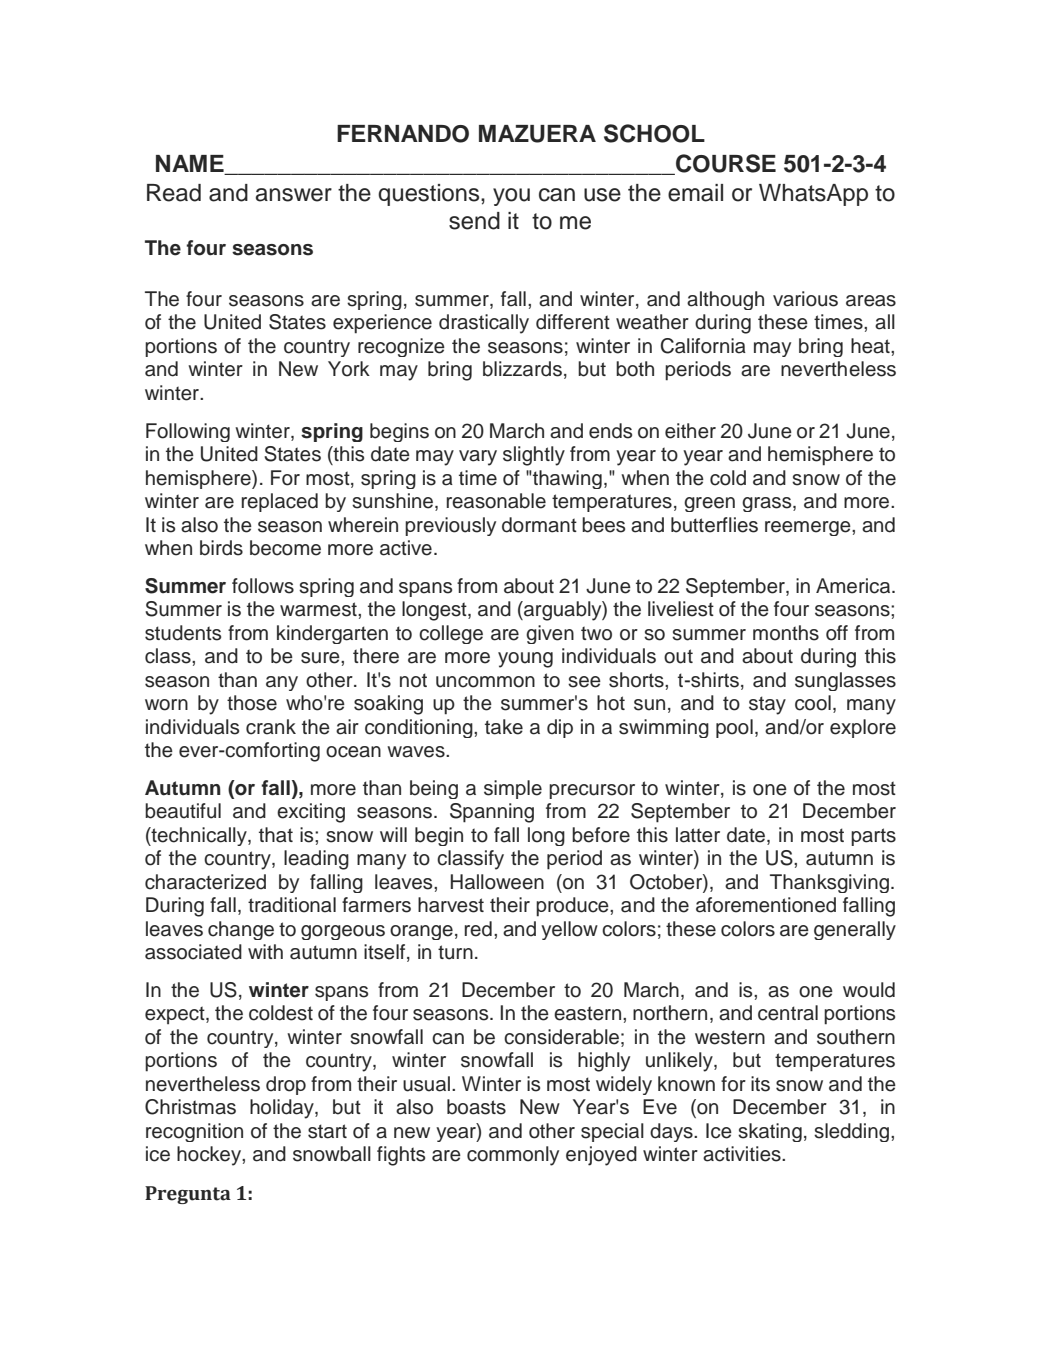  Describe the element at coordinates (770, 1132) in the image. I see `skating` at that location.
